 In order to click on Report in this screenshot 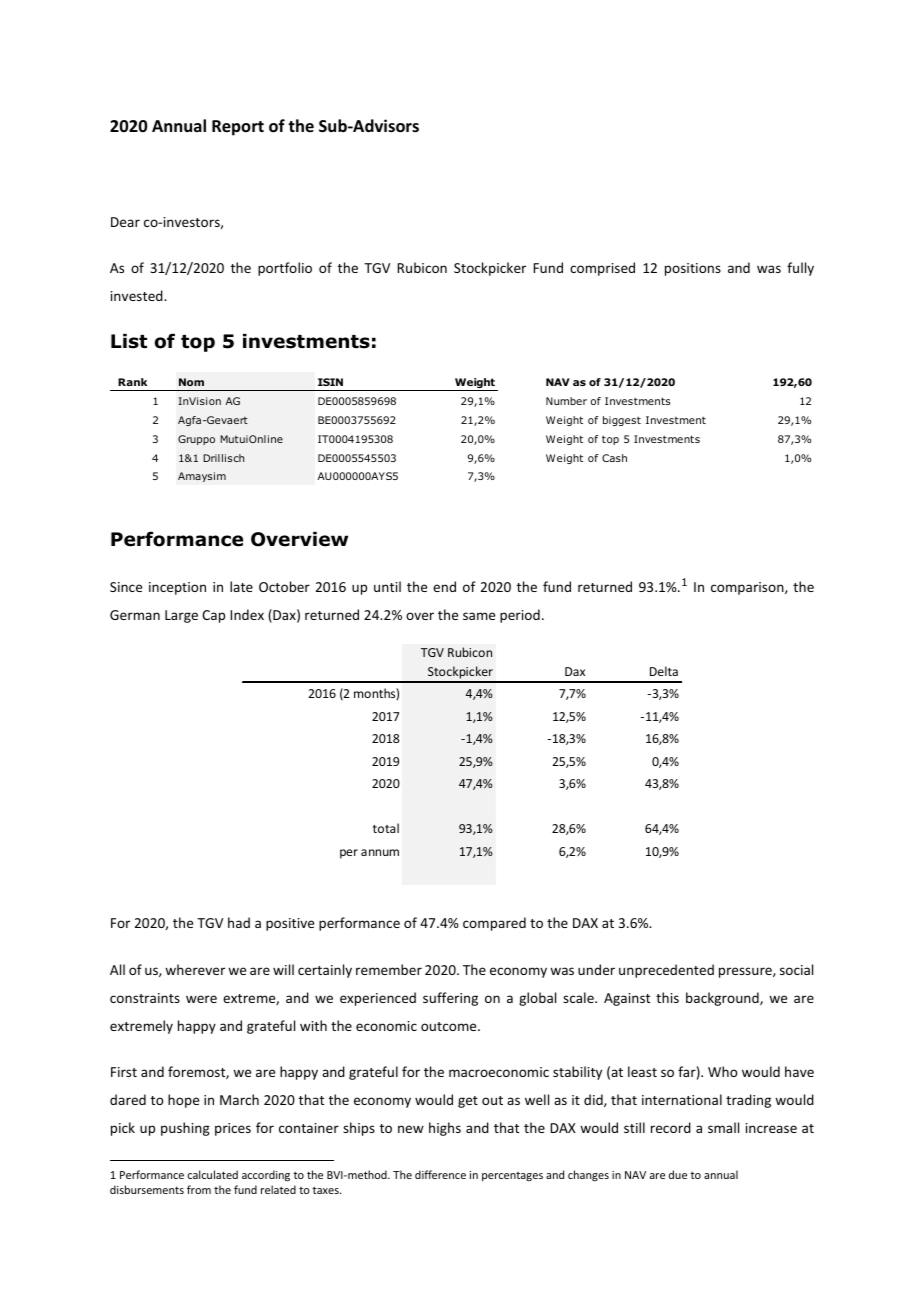, I will do `click(238, 128)`.
